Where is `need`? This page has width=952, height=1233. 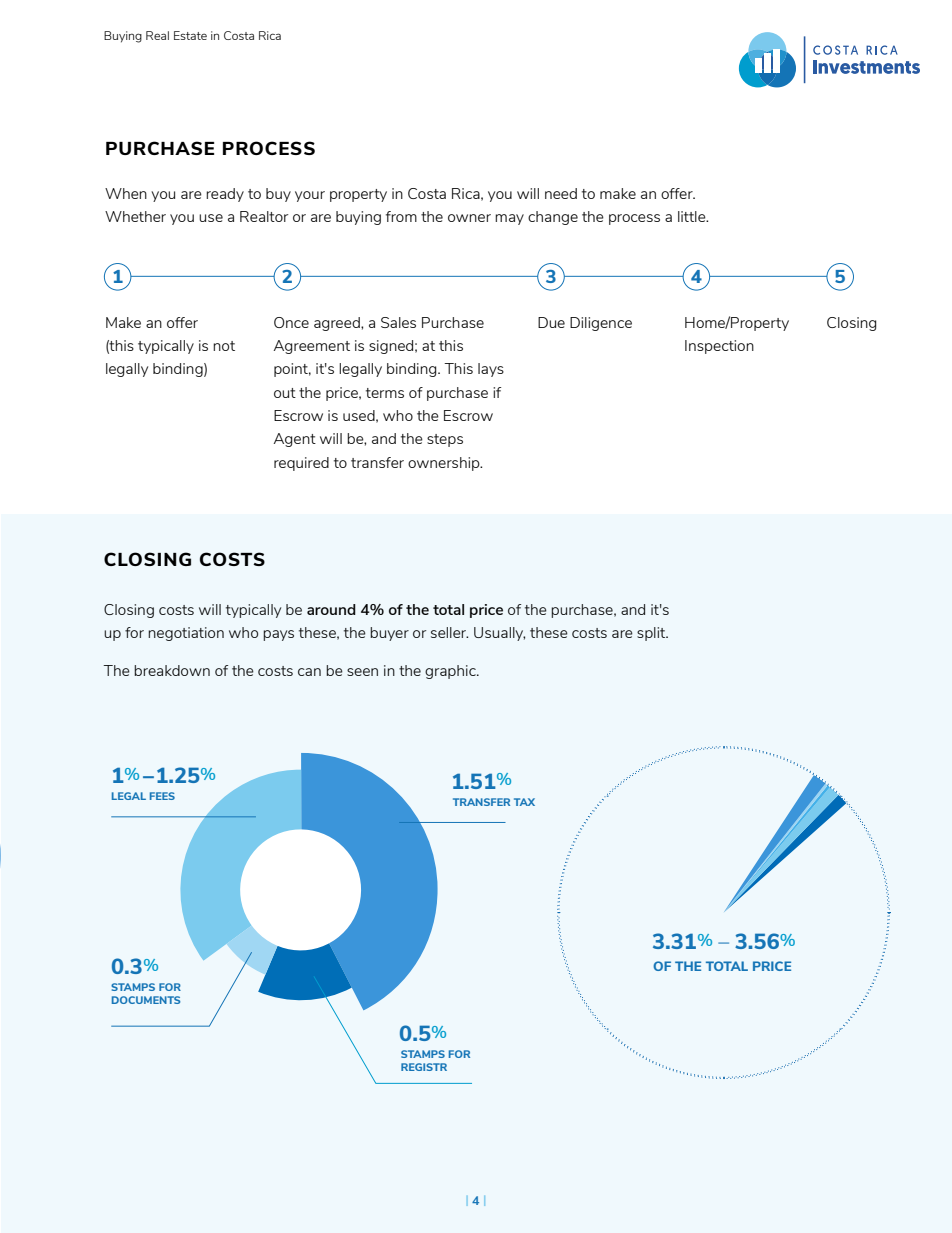 need is located at coordinates (561, 193).
